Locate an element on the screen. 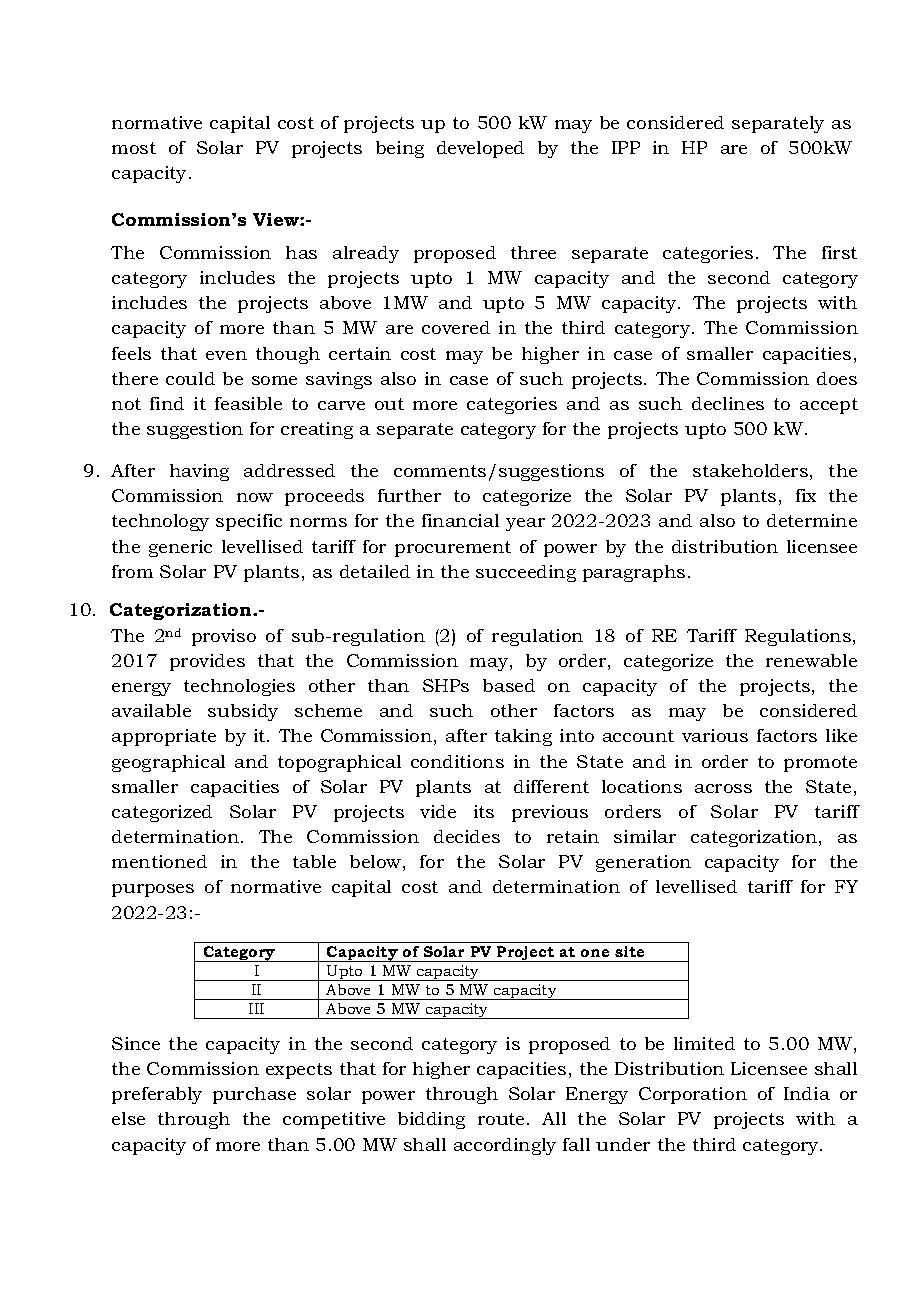 This screenshot has height=1308, width=924. route is located at coordinates (501, 1119).
